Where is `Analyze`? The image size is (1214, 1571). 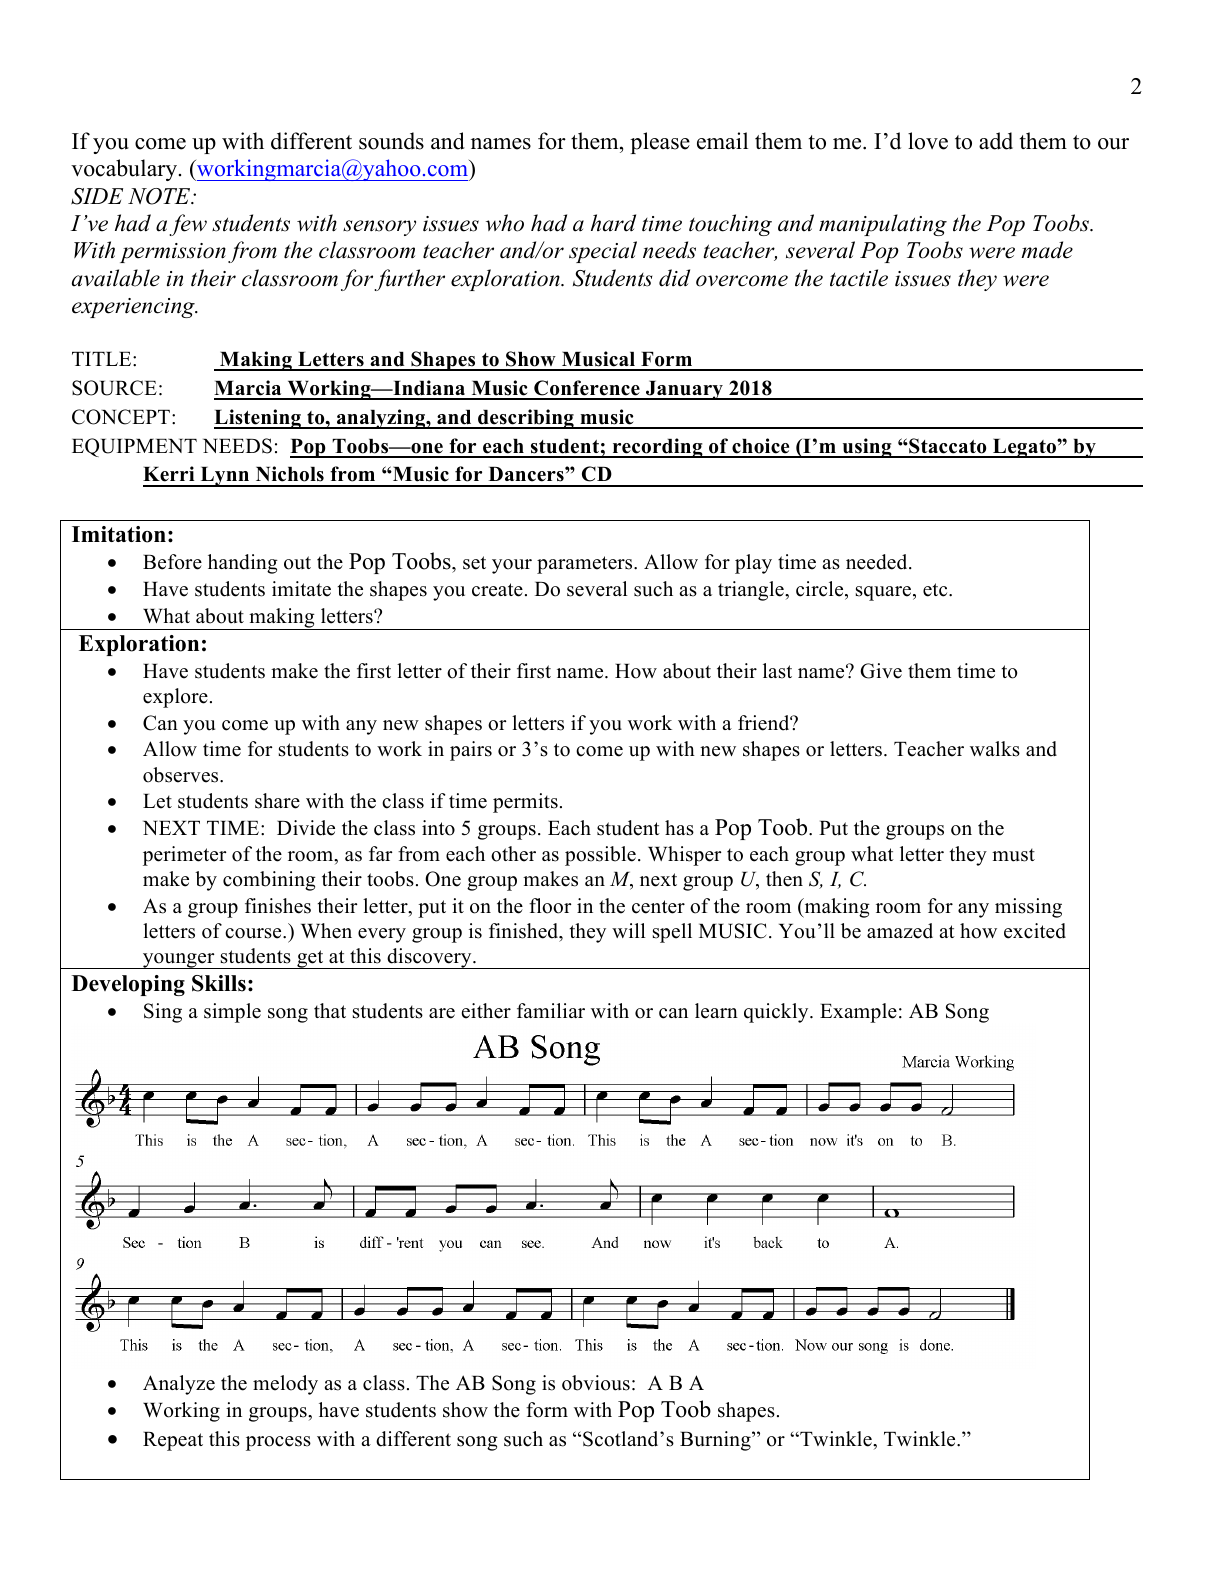
Analyze is located at coordinates (179, 1385).
